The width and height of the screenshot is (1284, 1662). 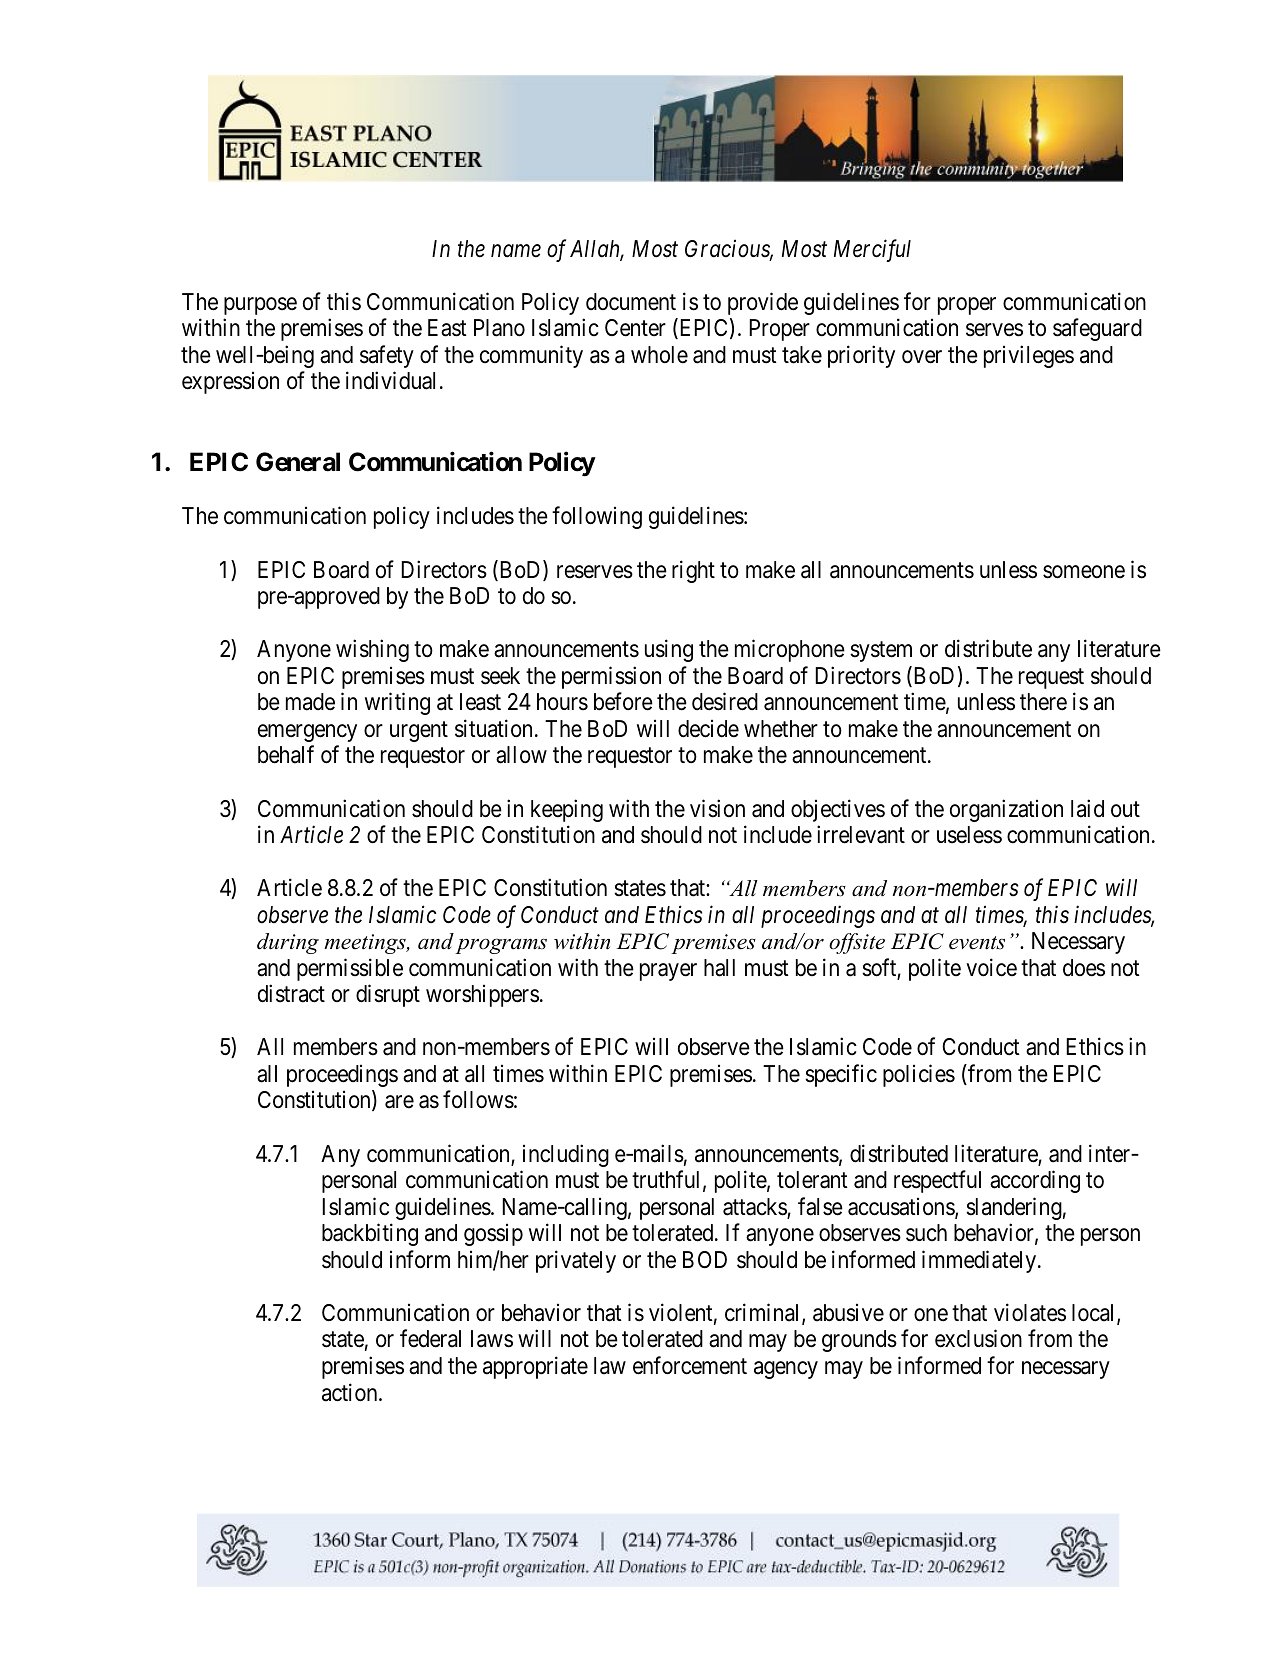 What do you see at coordinates (260, 306) in the screenshot?
I see `purpose` at bounding box center [260, 306].
